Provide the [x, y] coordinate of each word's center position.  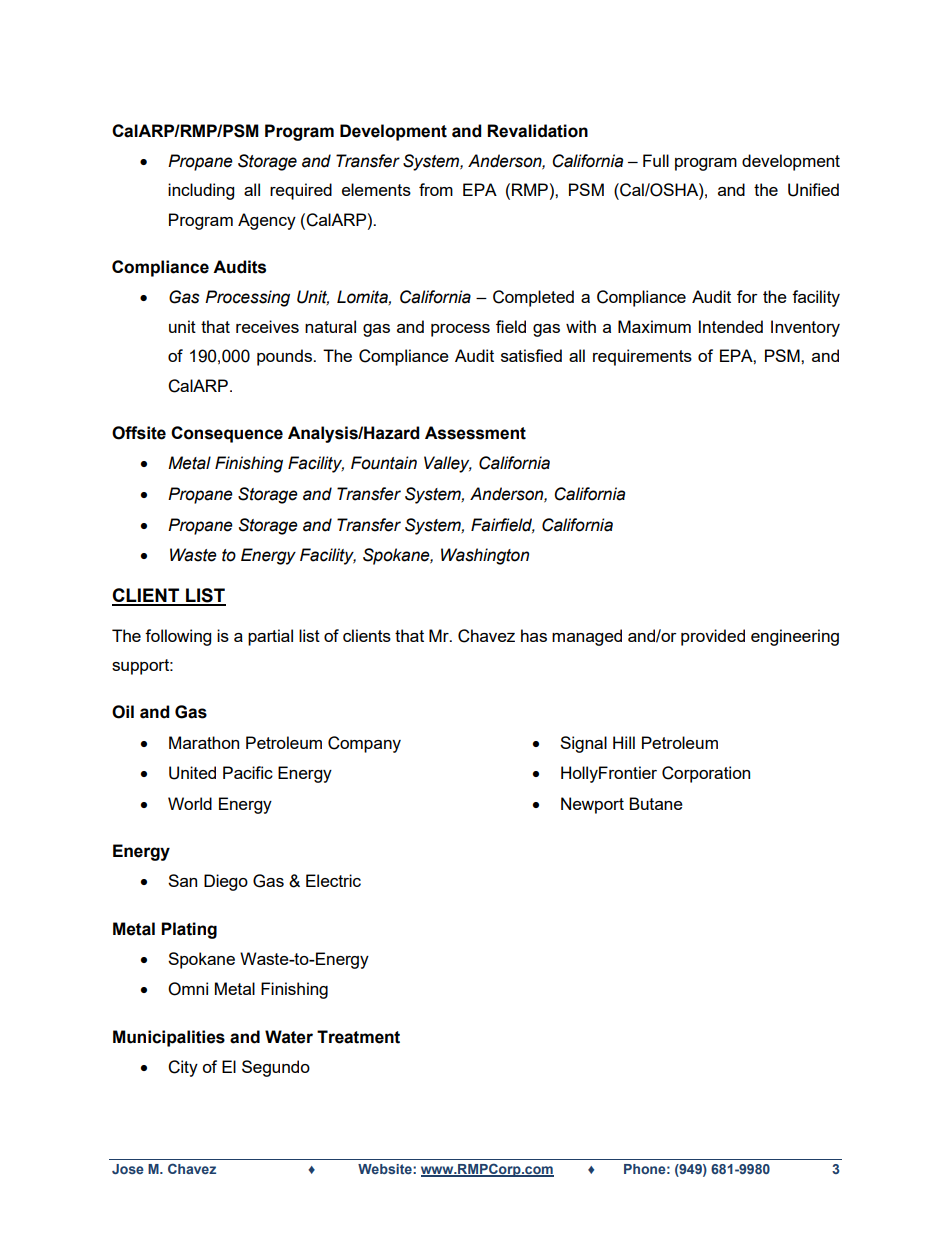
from [436, 189]
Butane [656, 803]
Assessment [475, 433]
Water [289, 1037]
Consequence [227, 434]
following [178, 637]
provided [713, 637]
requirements [642, 357]
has [534, 635]
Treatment [358, 1037]
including [201, 191]
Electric [333, 880]
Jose [128, 1169]
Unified [813, 190]
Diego [226, 882]
